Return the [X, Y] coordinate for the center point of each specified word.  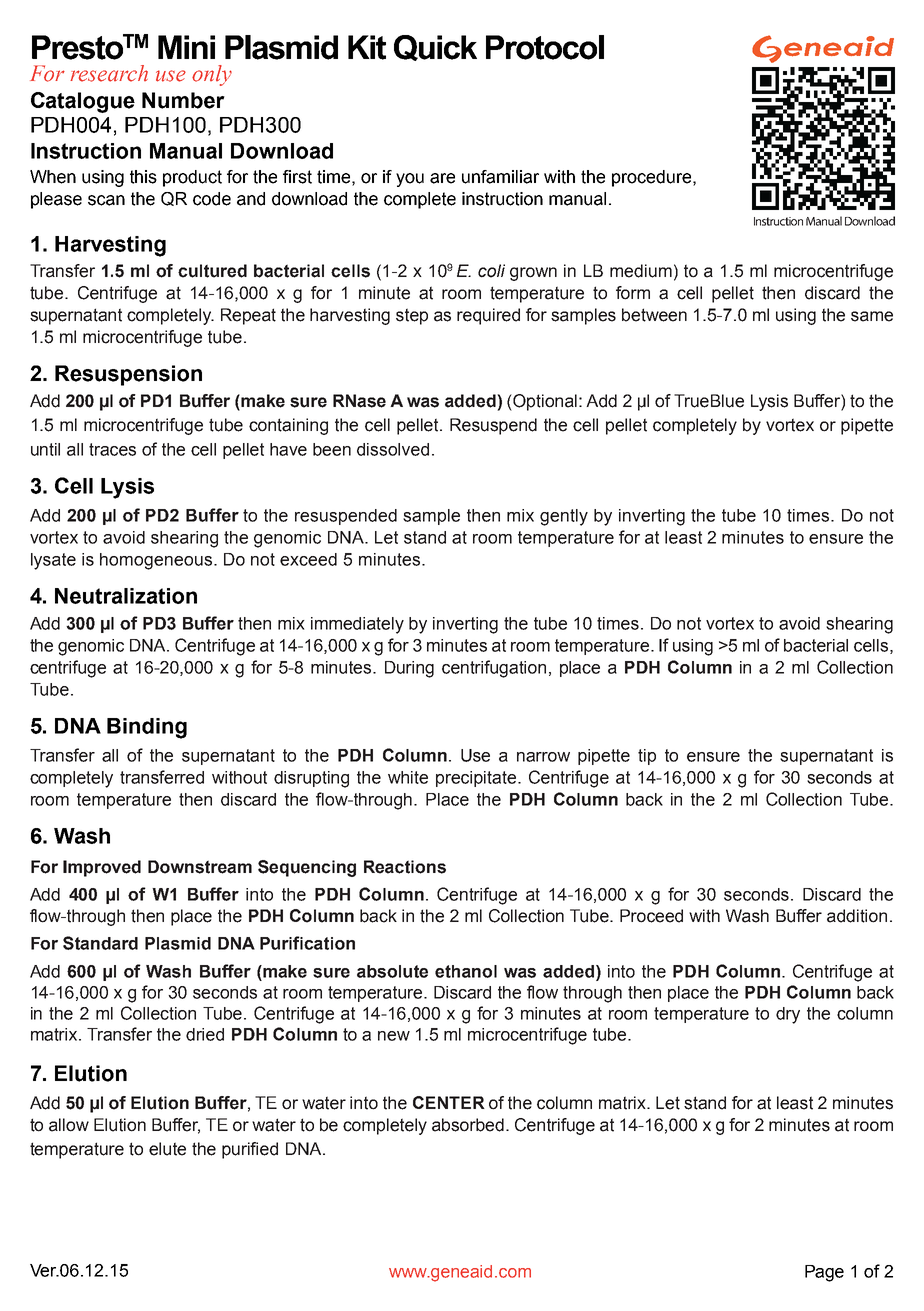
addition [857, 916]
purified [250, 1150]
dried [205, 1034]
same [872, 316]
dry [788, 1015]
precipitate [477, 779]
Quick [435, 48]
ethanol [466, 971]
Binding [147, 728]
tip [647, 757]
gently [564, 517]
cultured [212, 271]
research [109, 73]
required [488, 316]
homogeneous [157, 561]
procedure [653, 178]
